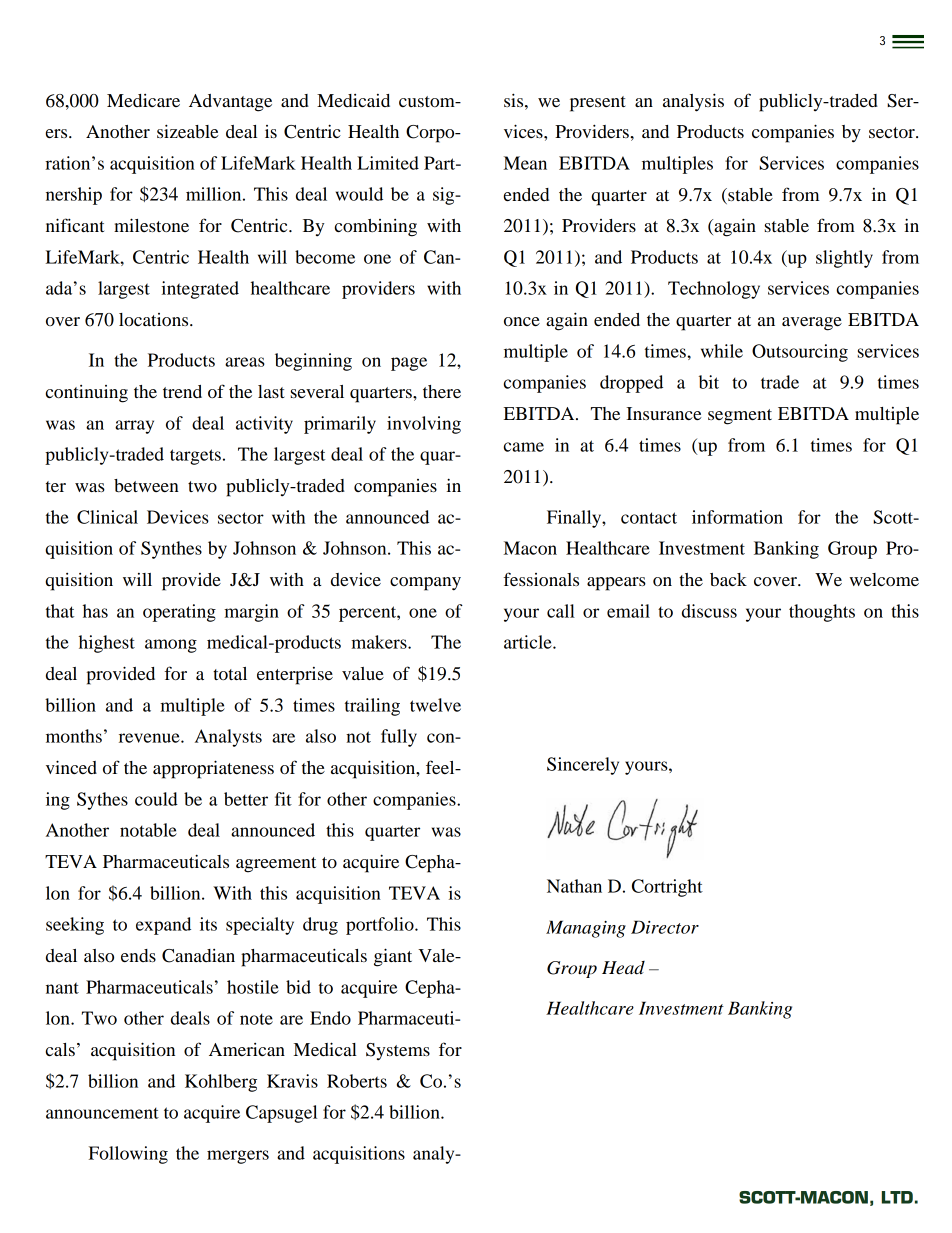 The image size is (952, 1233). Describe the element at coordinates (737, 517) in the screenshot. I see `information` at that location.
